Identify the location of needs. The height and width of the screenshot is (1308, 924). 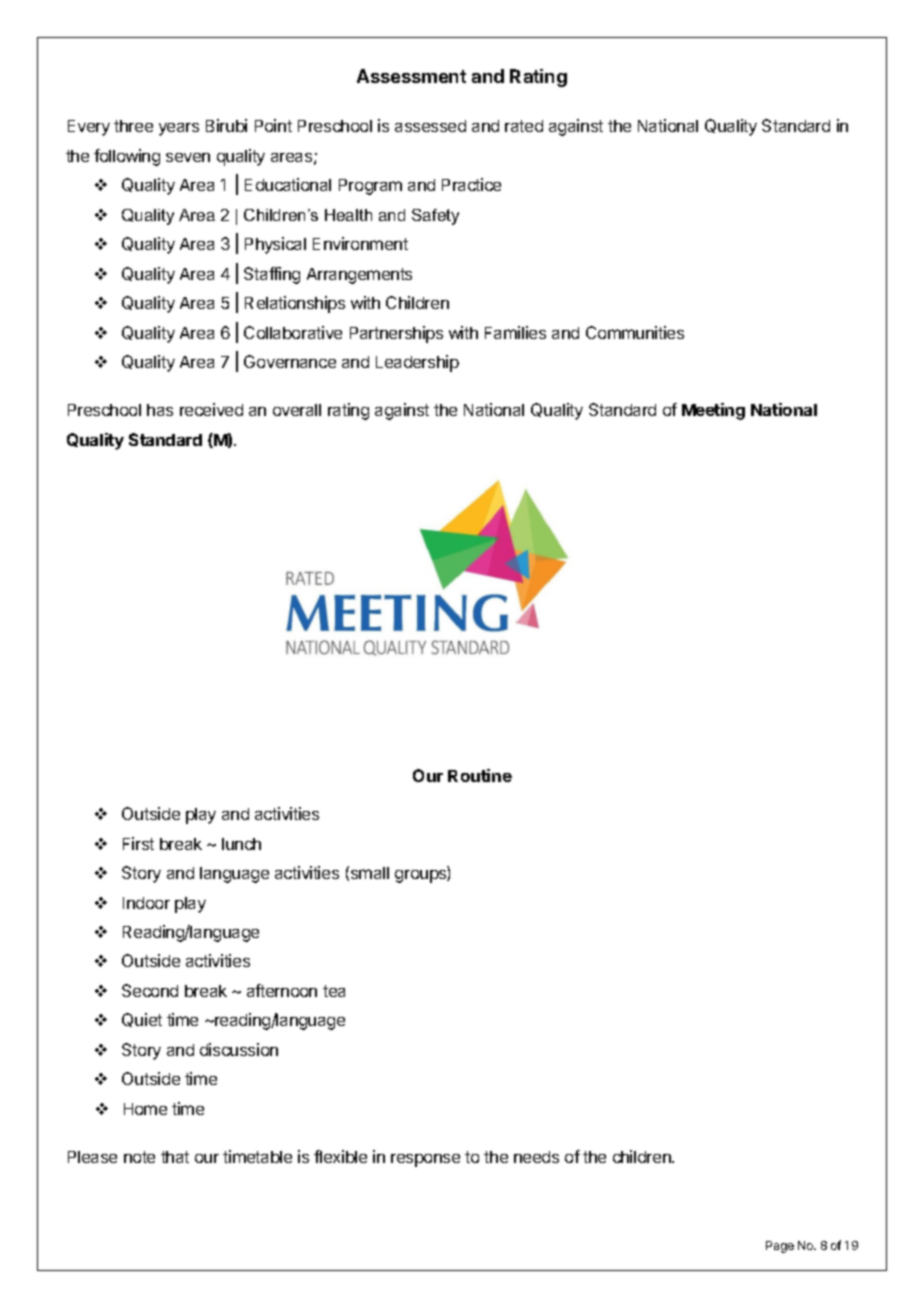
(536, 1157).
